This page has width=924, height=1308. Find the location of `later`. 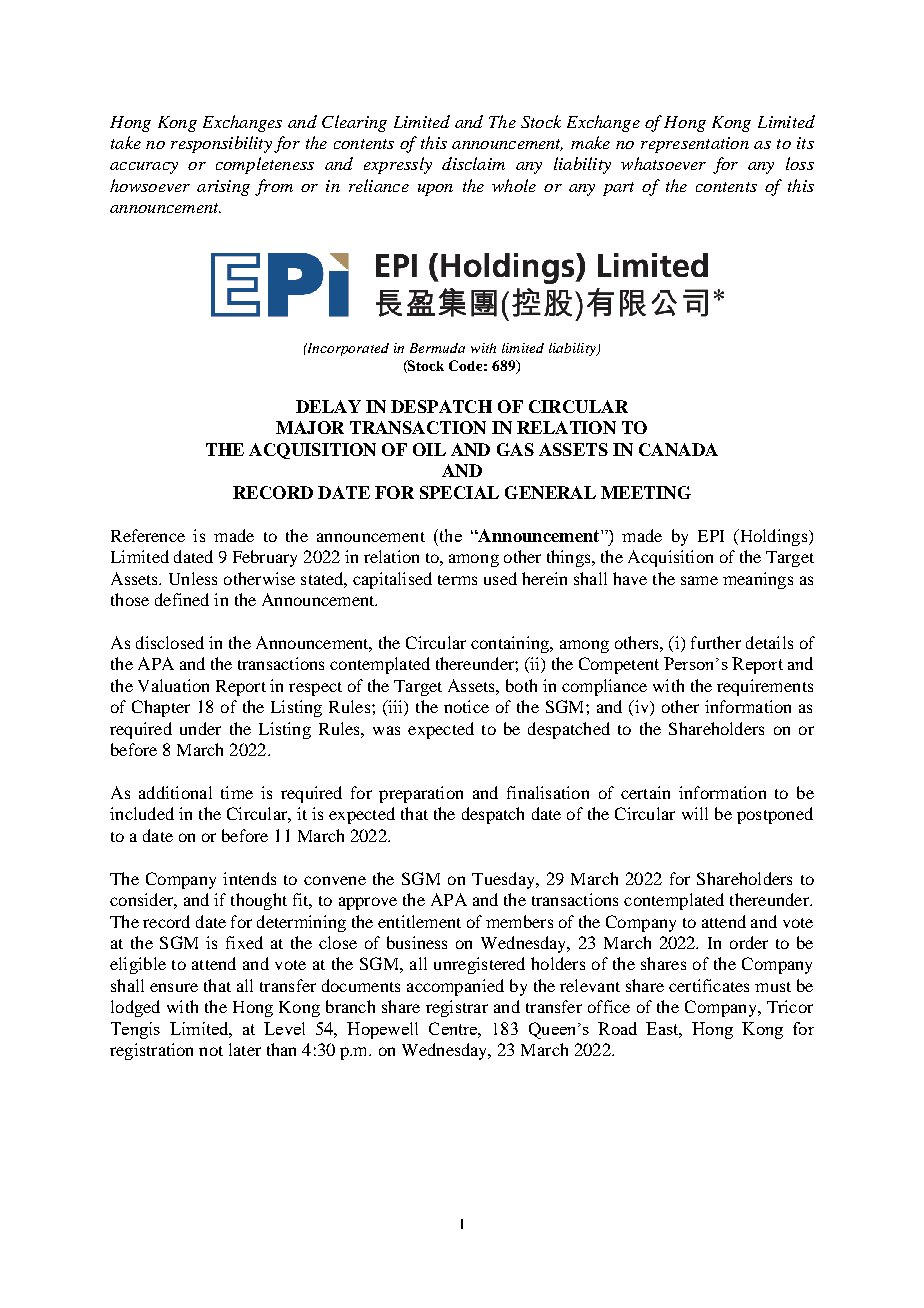

later is located at coordinates (245, 1049).
